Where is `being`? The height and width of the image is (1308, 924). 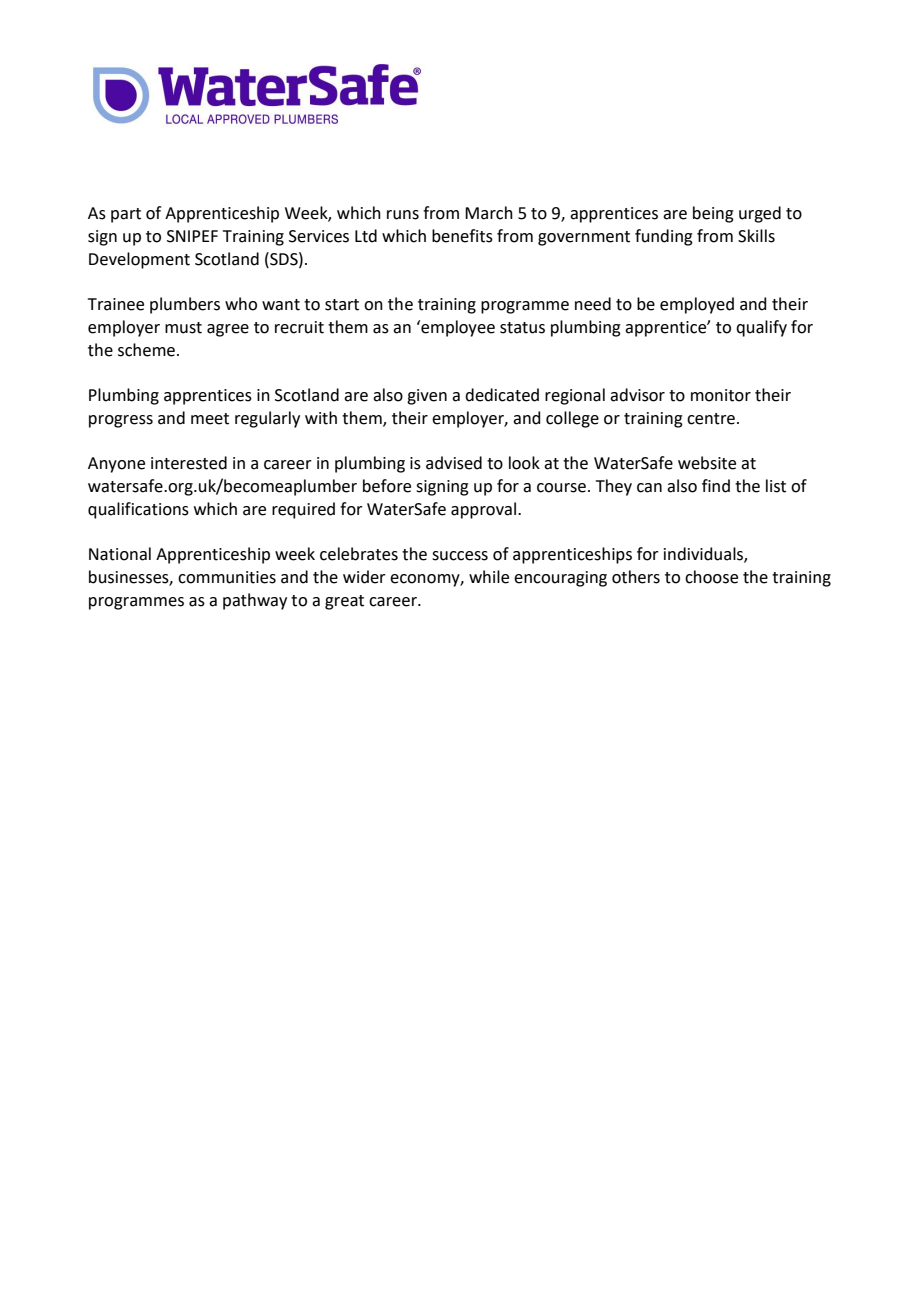
being is located at coordinates (713, 214).
